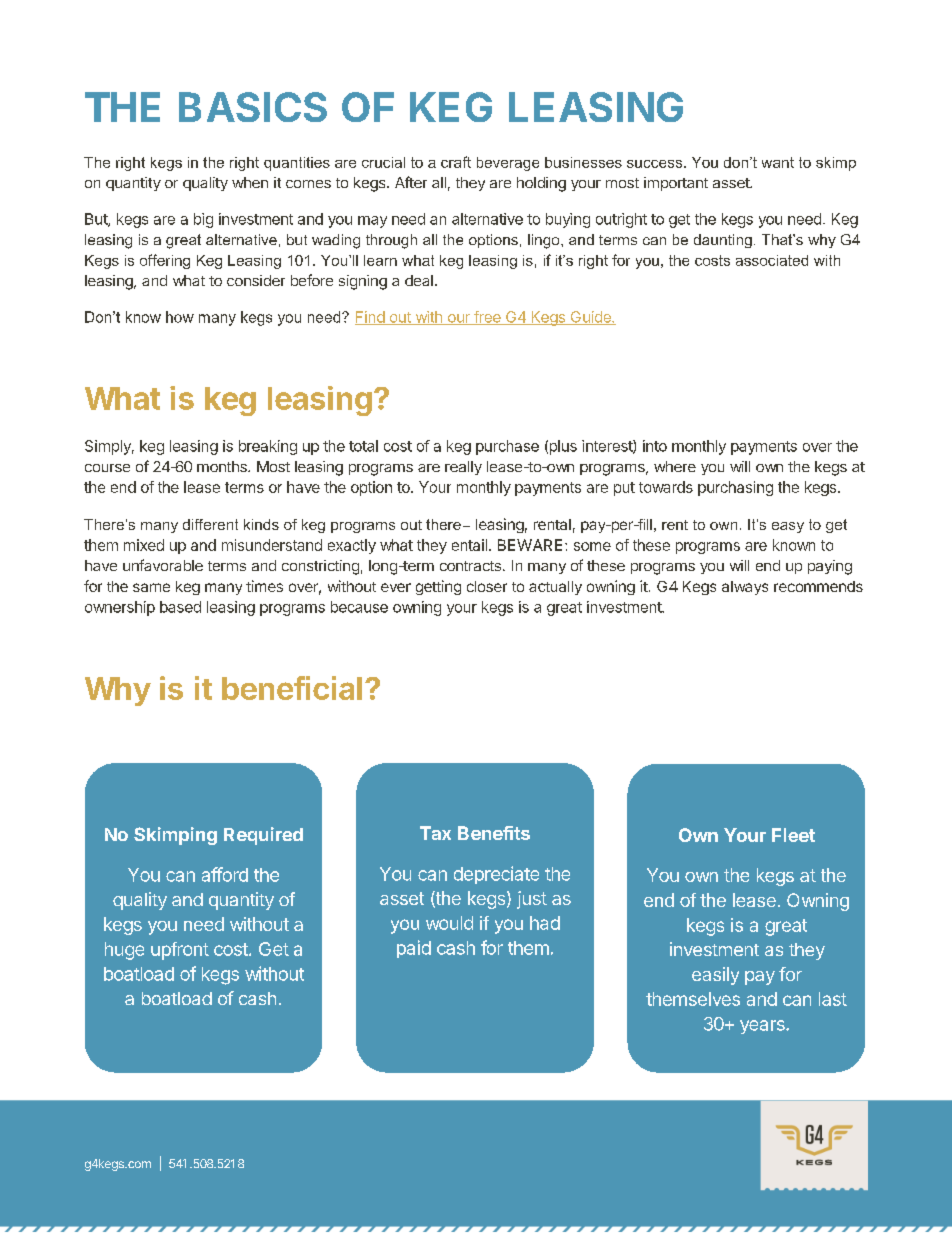  Describe the element at coordinates (414, 949) in the screenshot. I see `paid` at that location.
